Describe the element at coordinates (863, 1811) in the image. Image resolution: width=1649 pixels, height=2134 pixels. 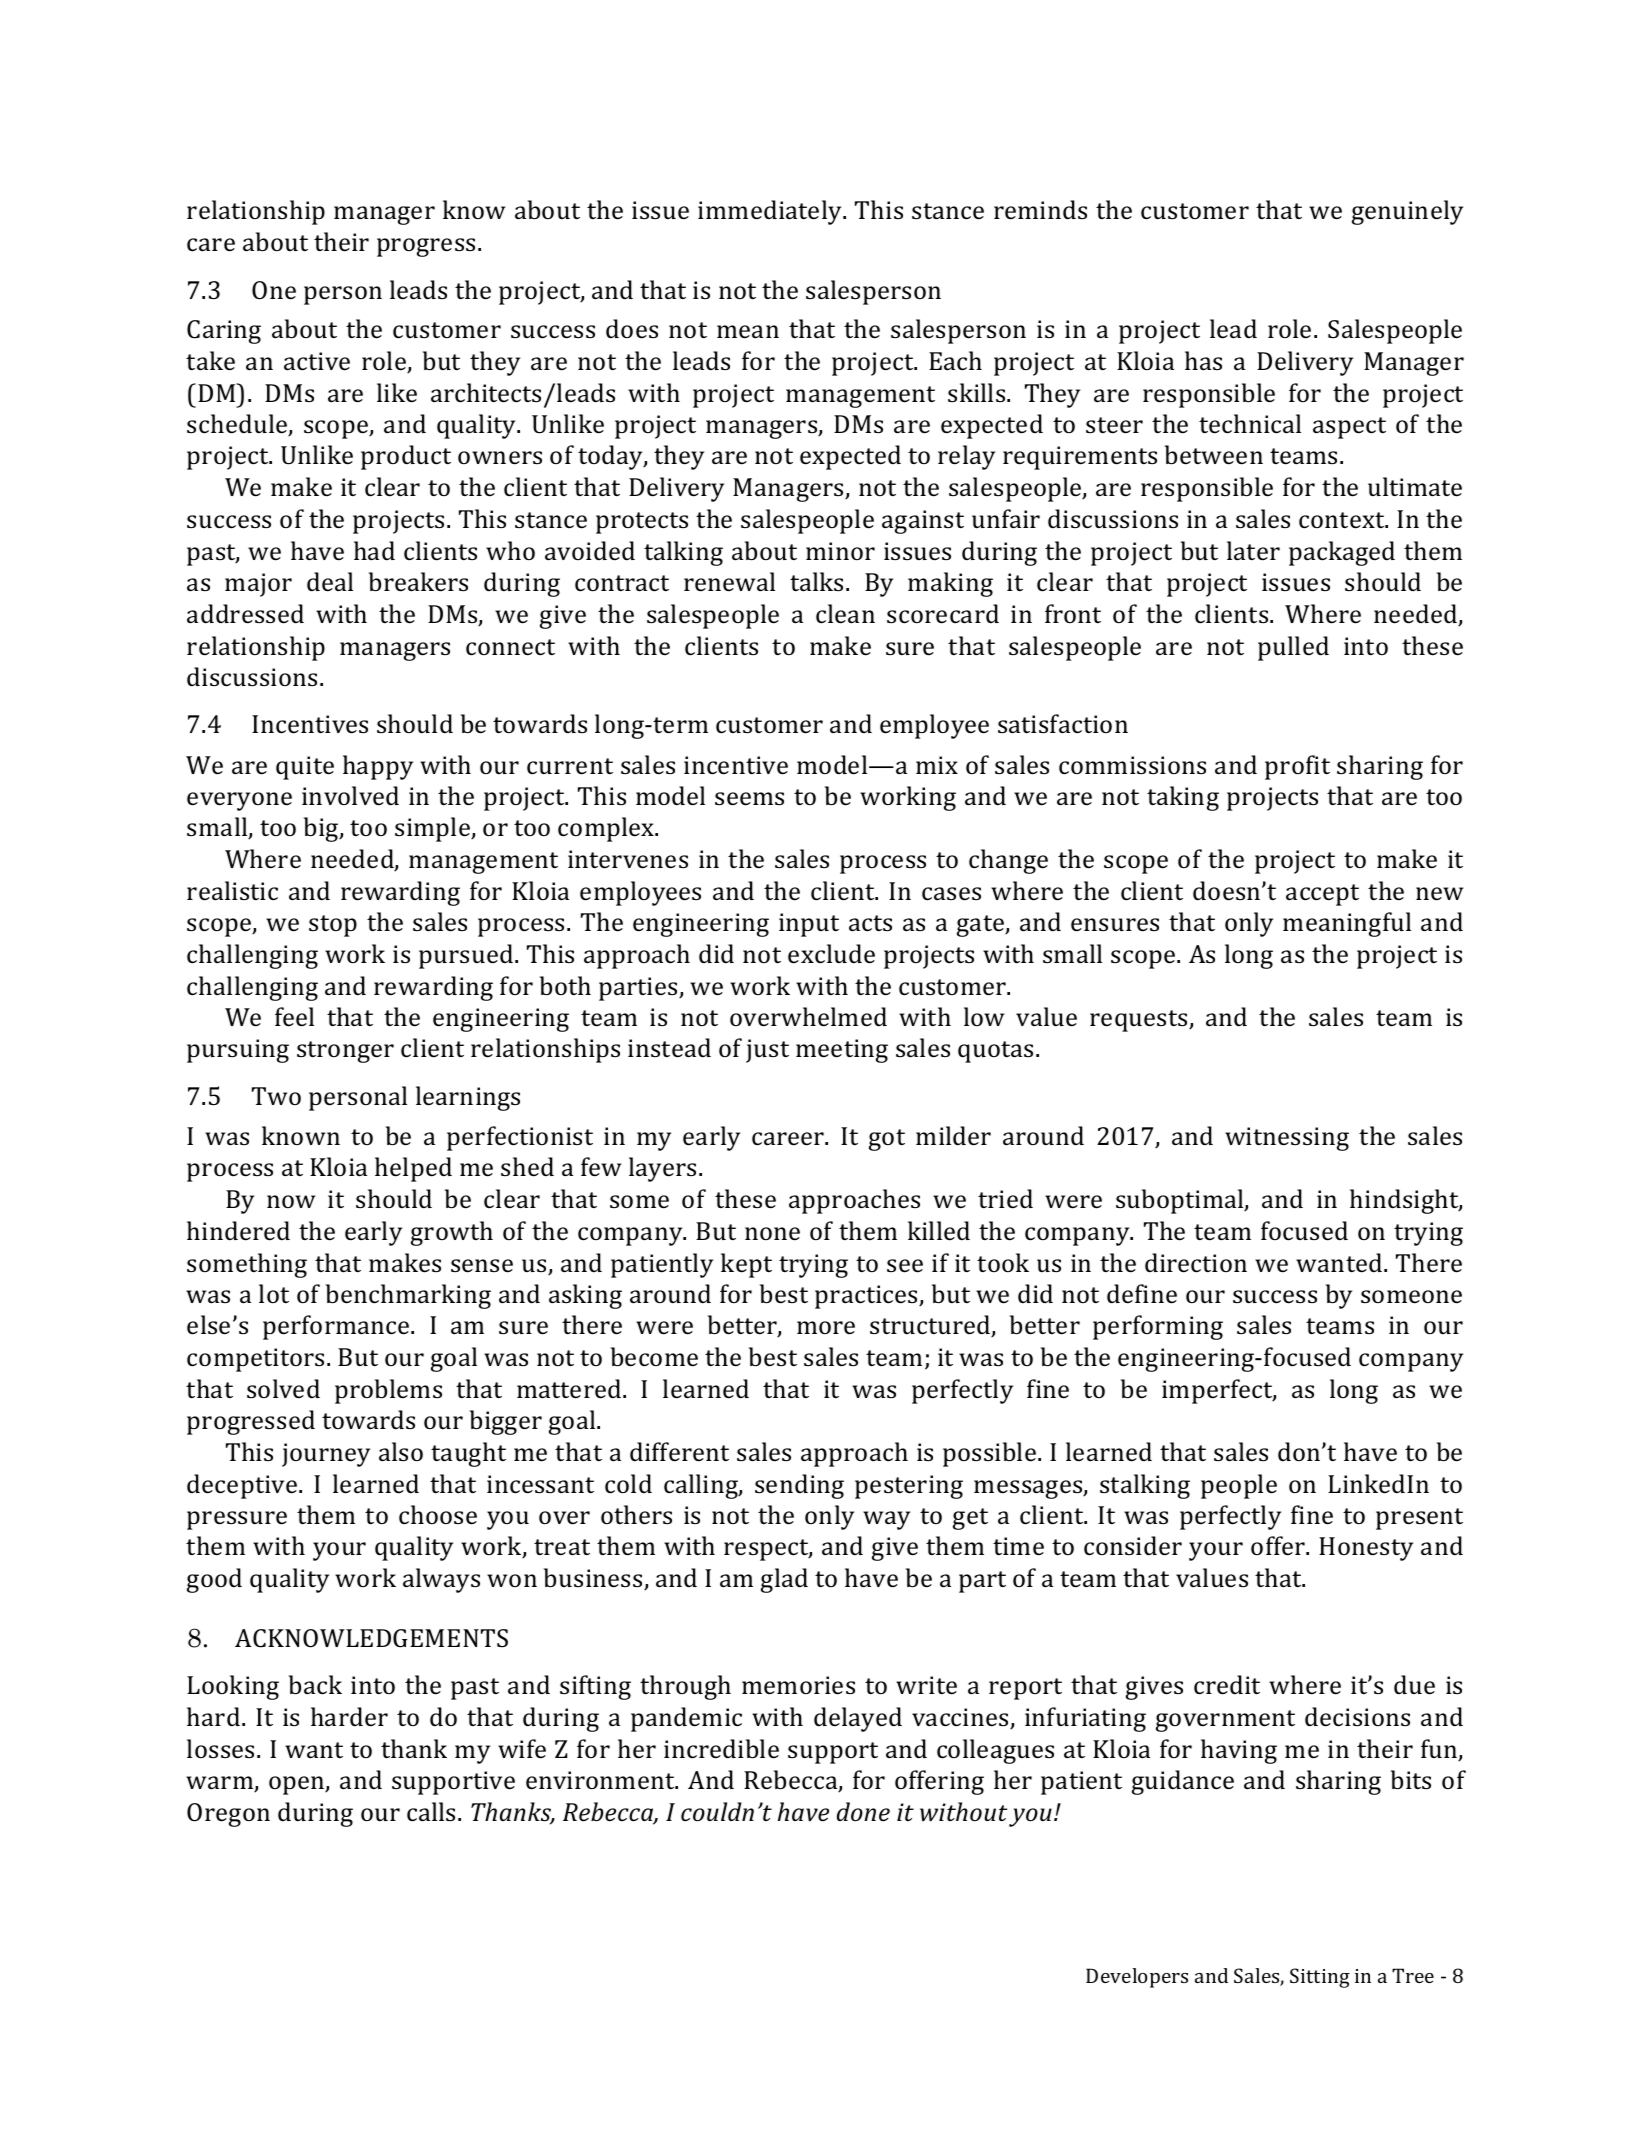
I see `done` at that location.
